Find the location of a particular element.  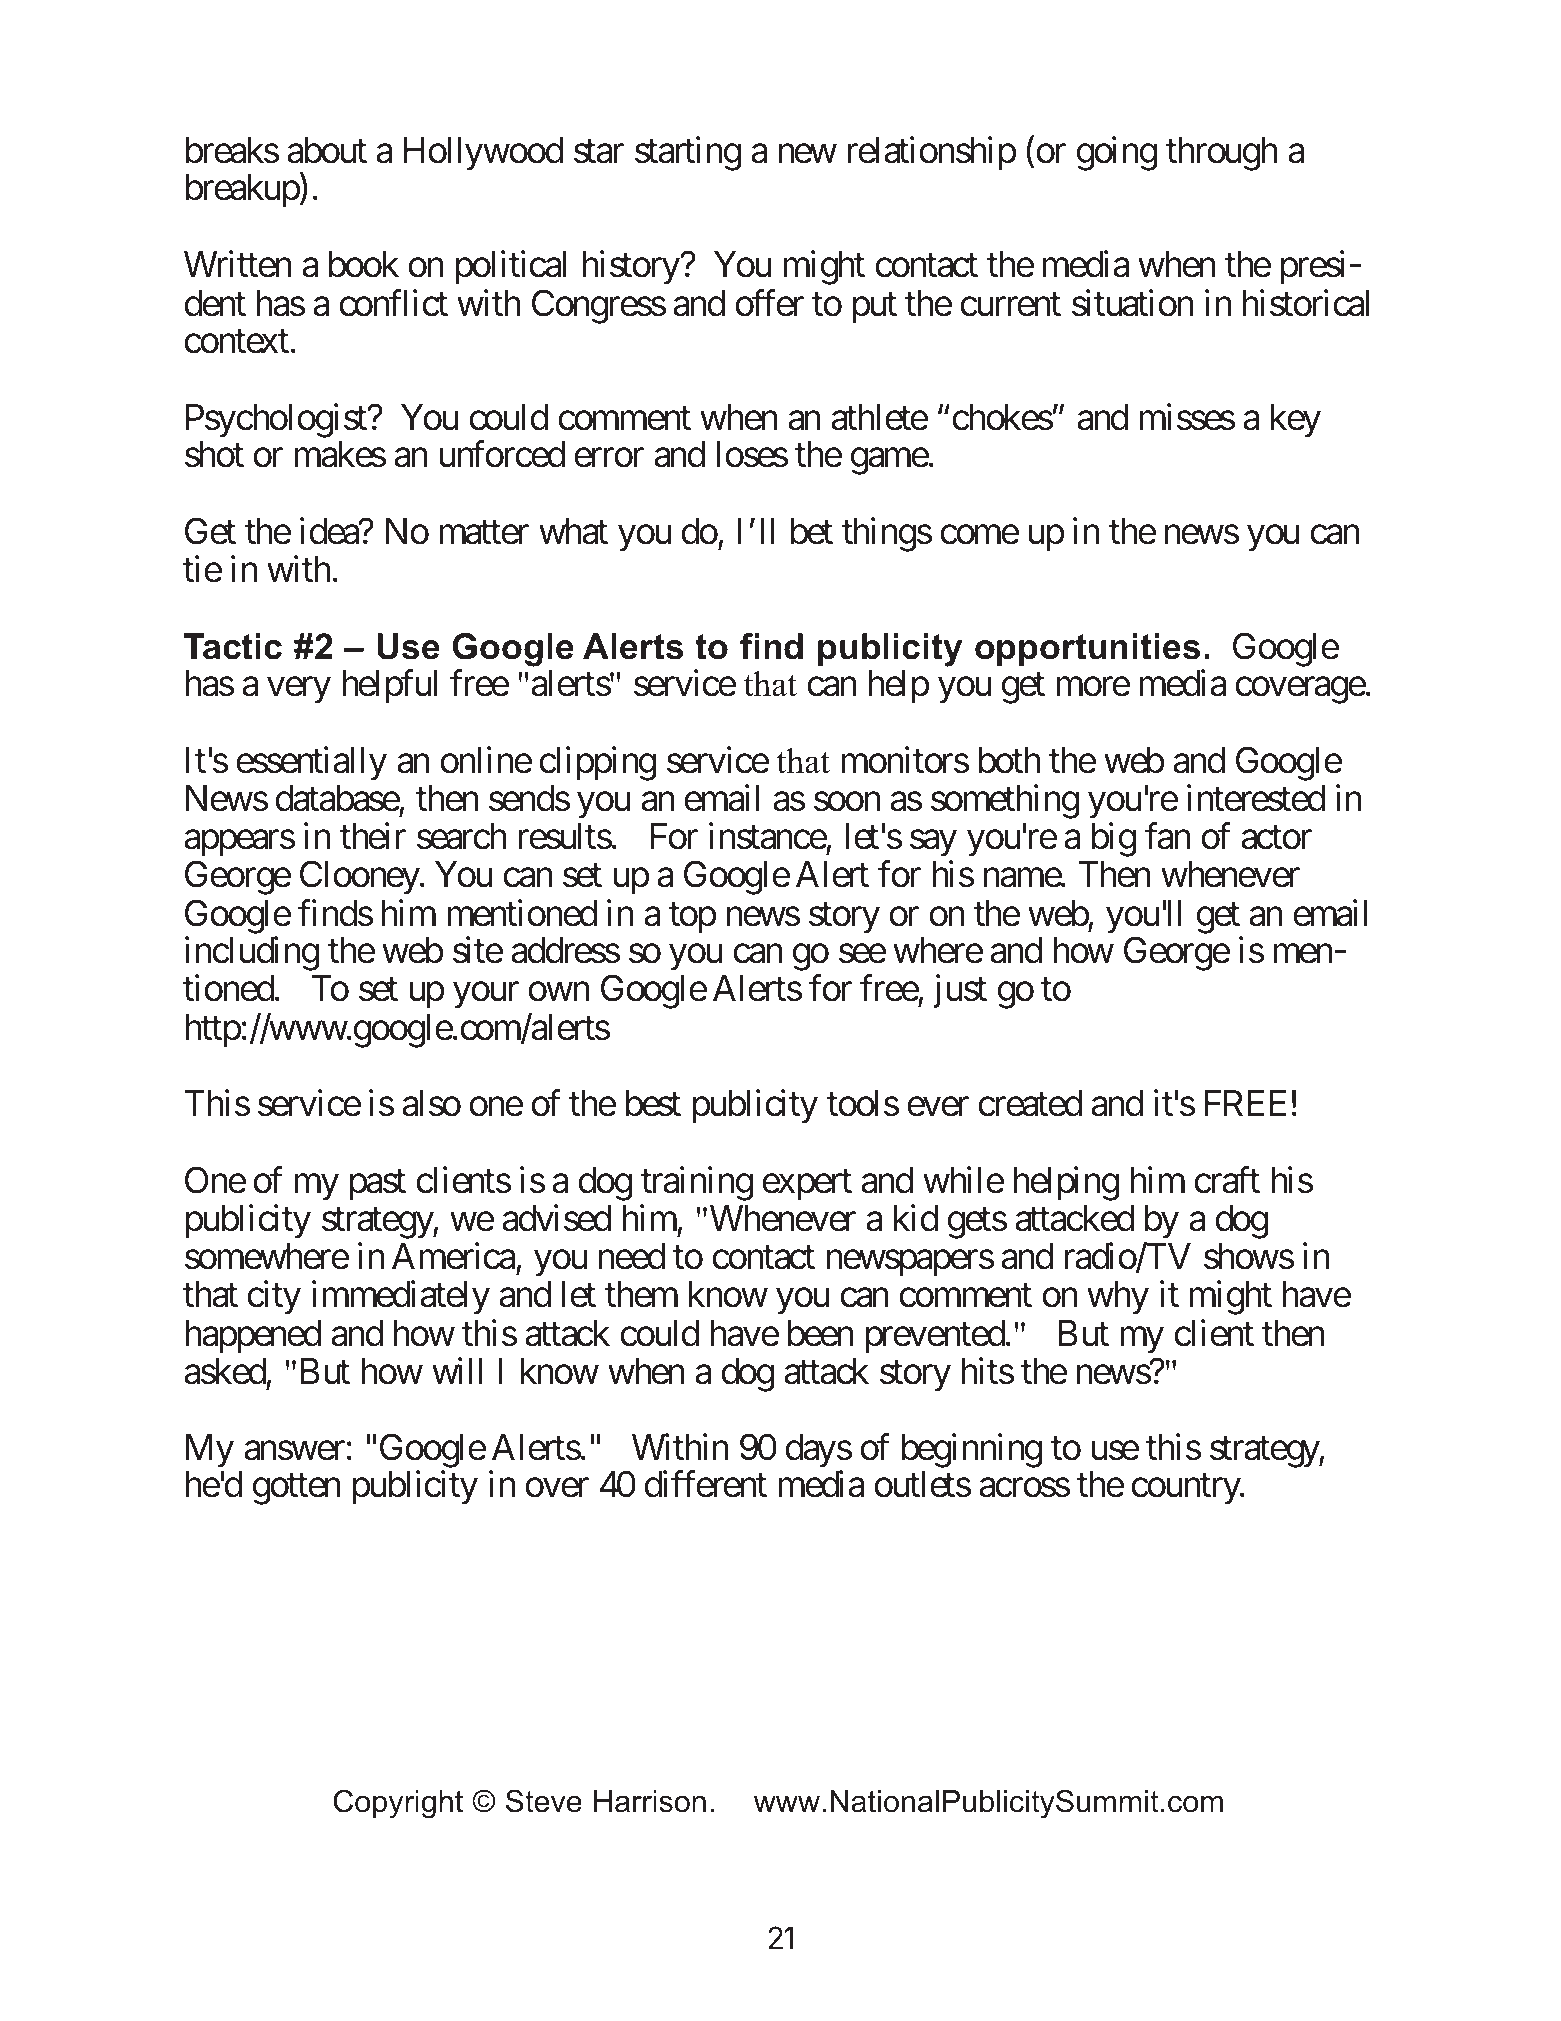

very is located at coordinates (299, 691).
